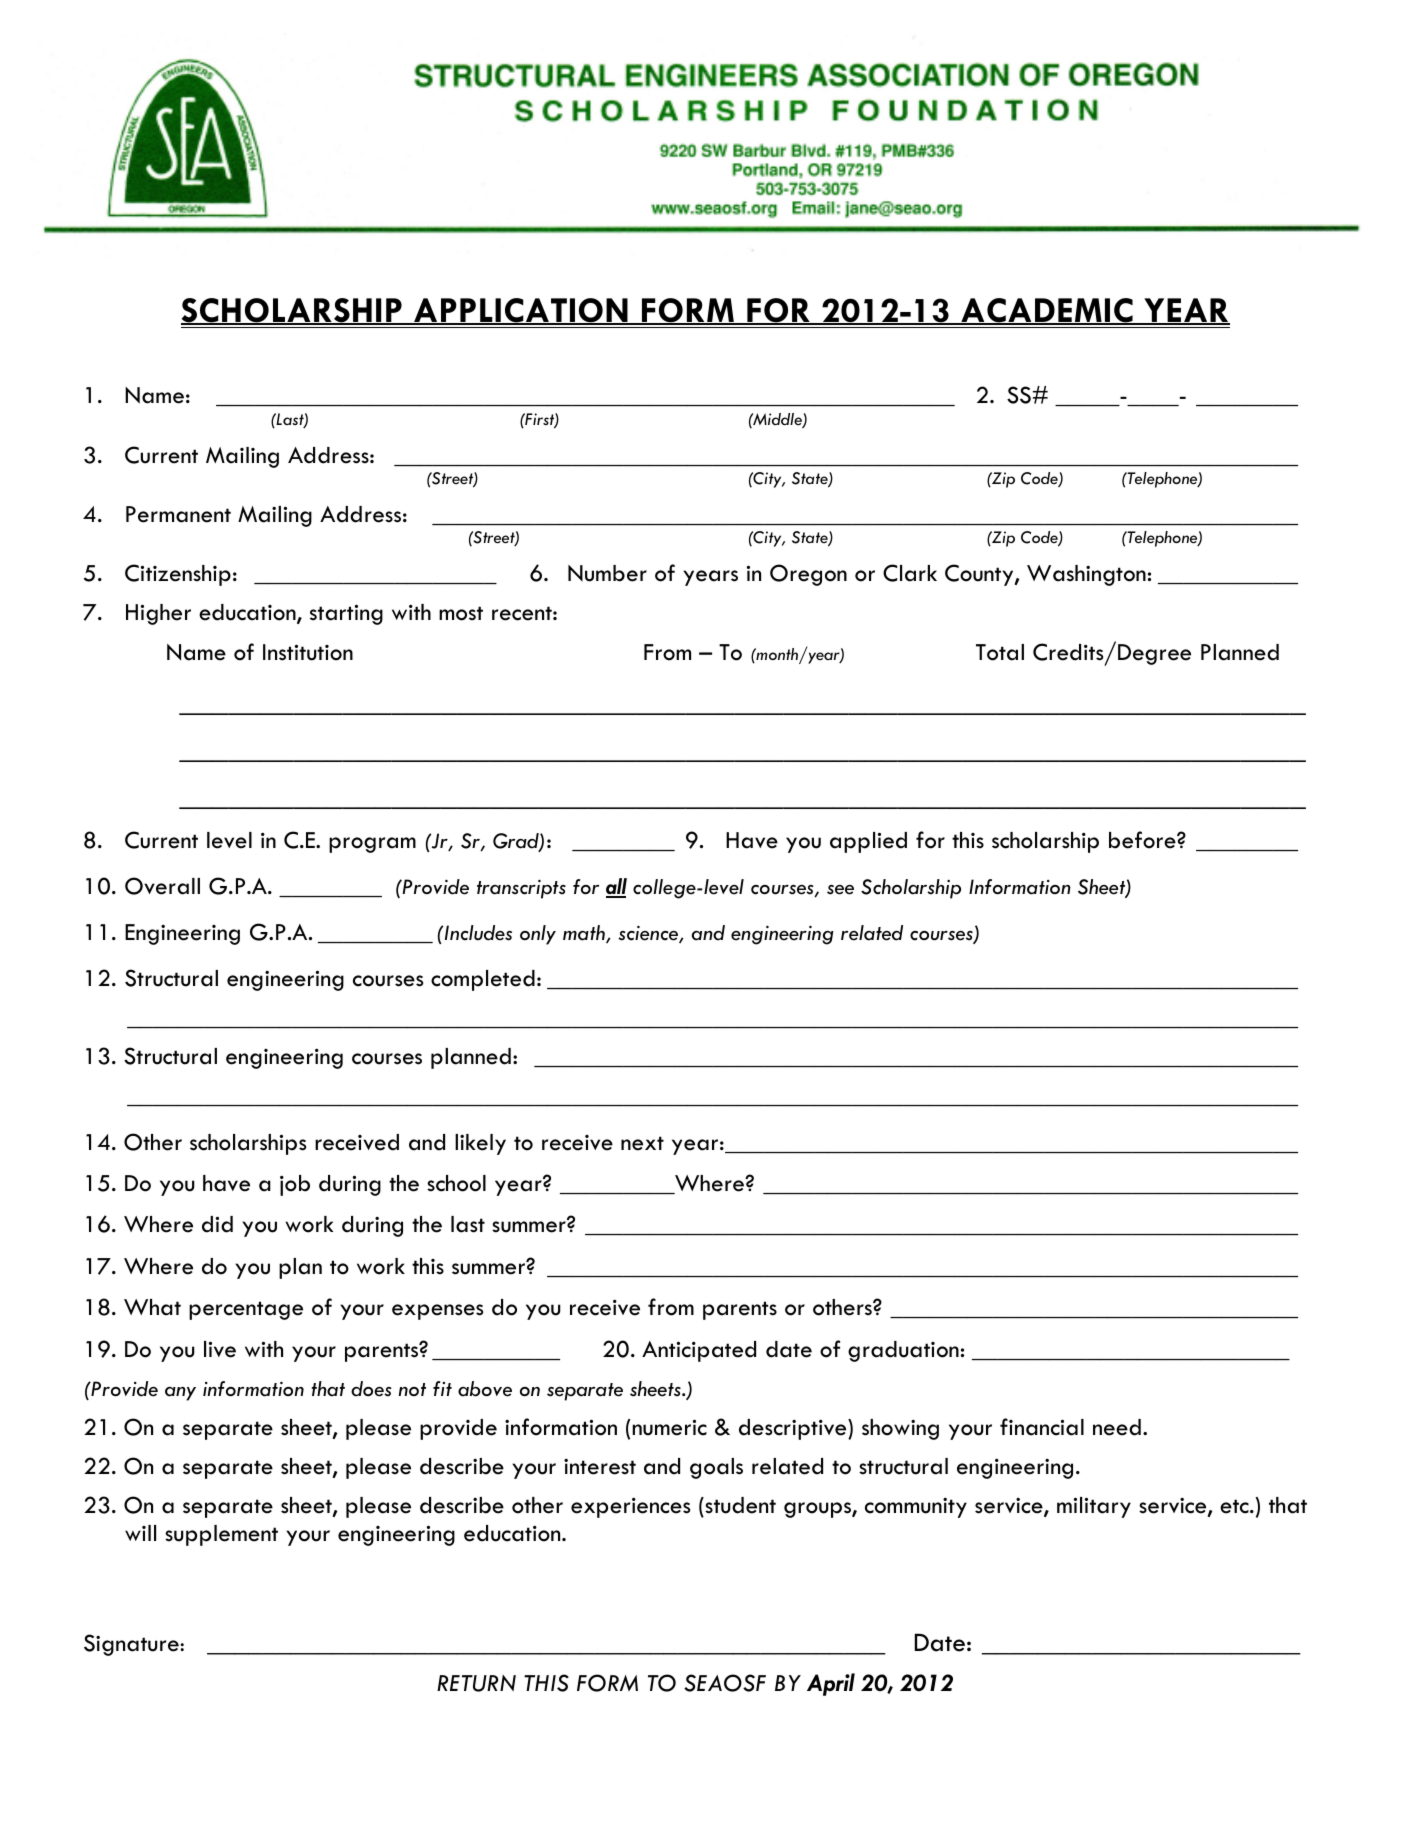  I want to click on financial, so click(1042, 1427).
